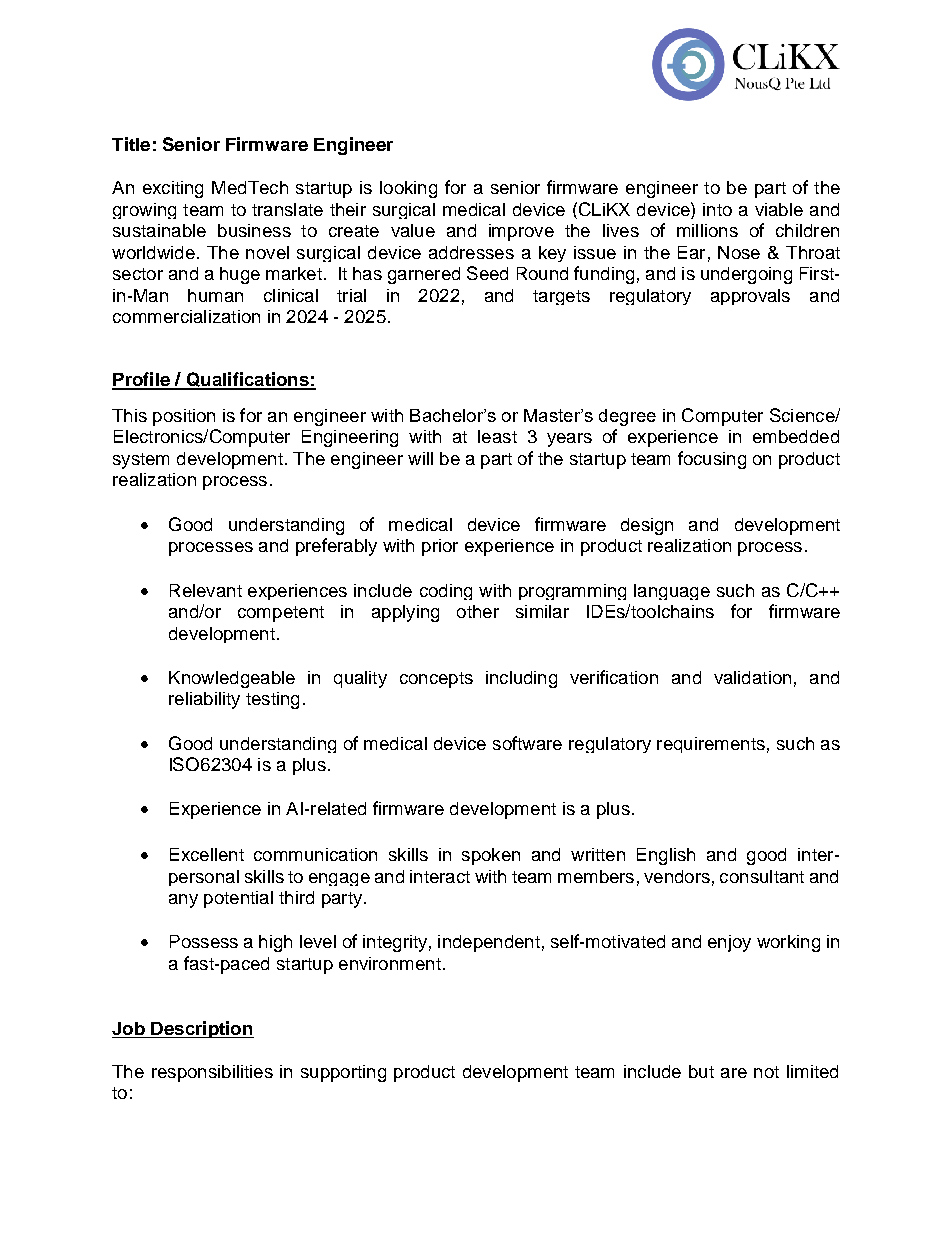 Image resolution: width=952 pixels, height=1233 pixels. Describe the element at coordinates (206, 590) in the screenshot. I see `Relevant` at that location.
